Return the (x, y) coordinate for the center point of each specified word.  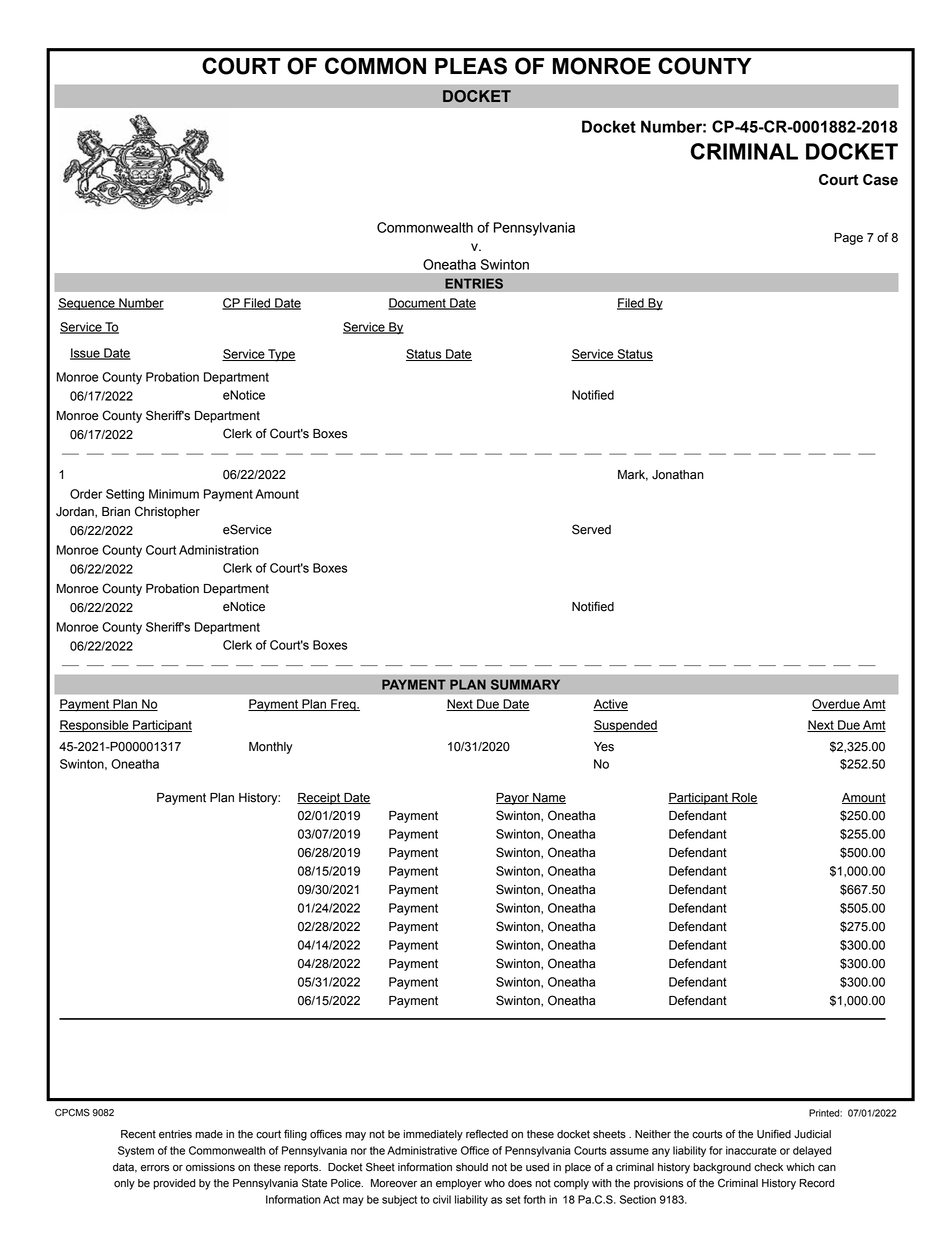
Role (744, 798)
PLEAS (471, 66)
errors (155, 1168)
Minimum (174, 494)
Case (880, 180)
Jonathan (678, 475)
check (768, 1167)
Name (548, 798)
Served (591, 529)
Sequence (87, 304)
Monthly (271, 748)
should (472, 1167)
